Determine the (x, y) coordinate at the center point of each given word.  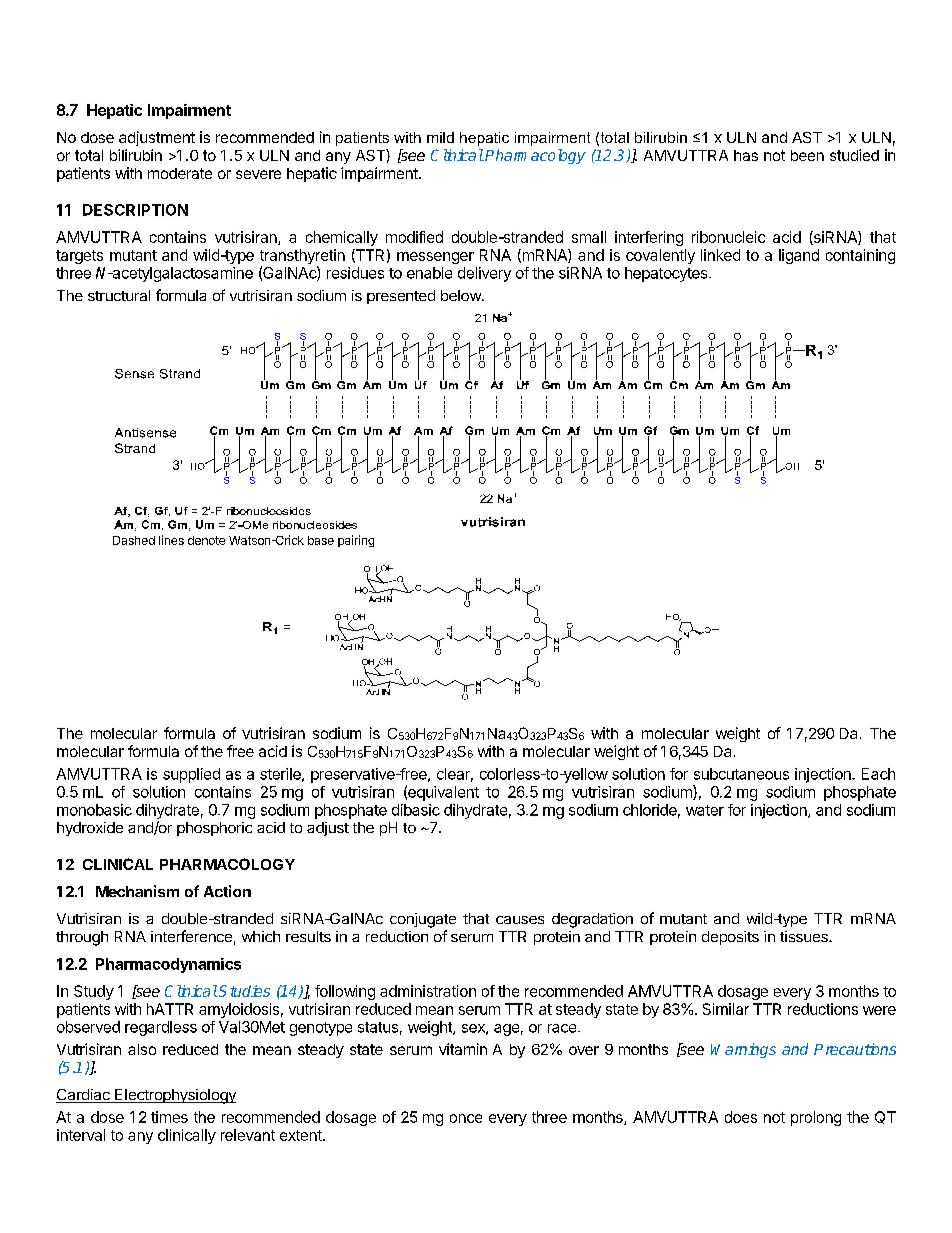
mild (440, 137)
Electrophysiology (174, 1096)
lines (171, 540)
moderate (180, 173)
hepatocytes (667, 274)
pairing (356, 541)
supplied (191, 775)
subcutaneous (741, 774)
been (807, 155)
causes (520, 920)
